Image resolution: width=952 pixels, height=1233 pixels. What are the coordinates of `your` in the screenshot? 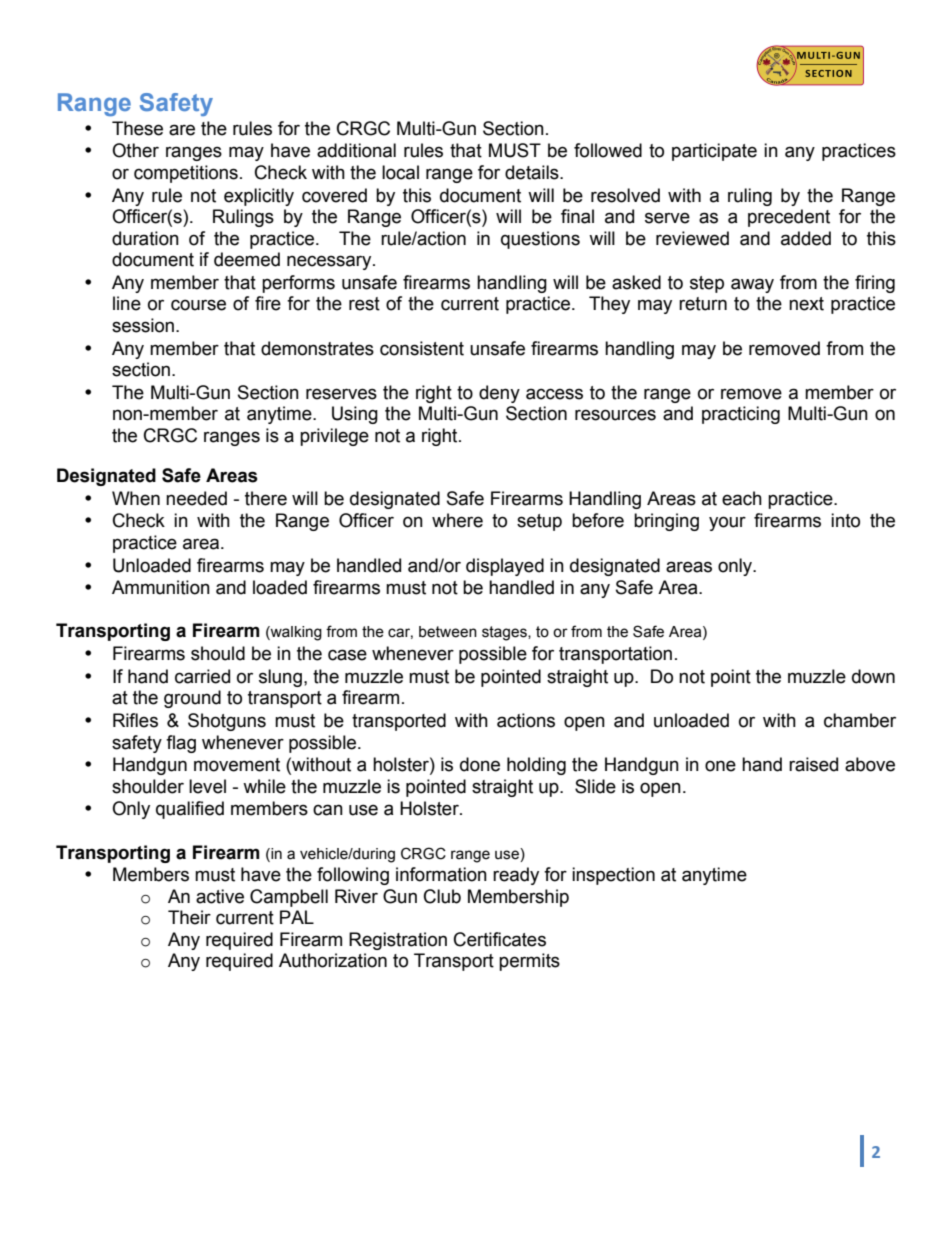 It's located at (727, 523).
